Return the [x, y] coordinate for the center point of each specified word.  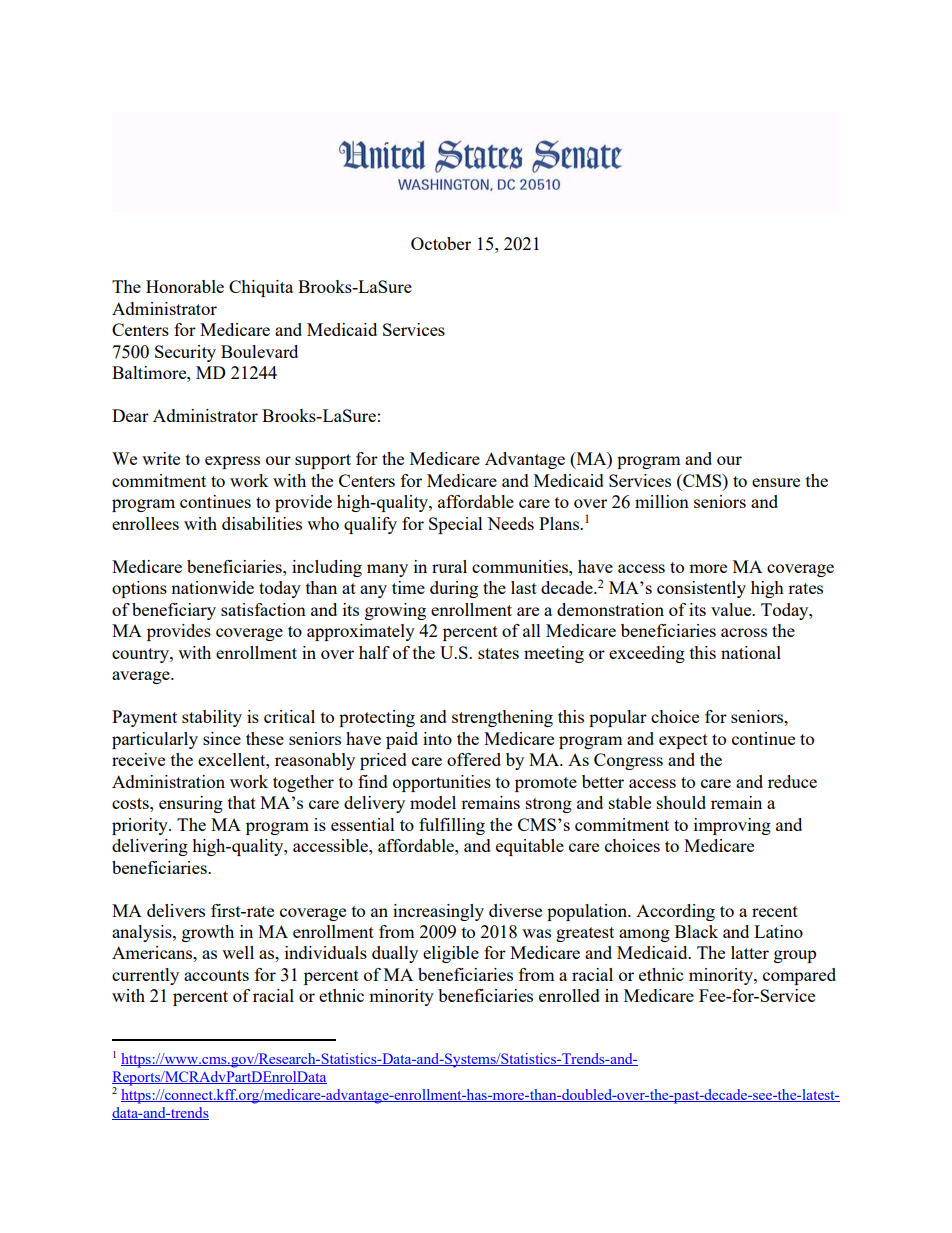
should [681, 802]
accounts [216, 975]
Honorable [185, 286]
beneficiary [174, 611]
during [454, 589]
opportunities [442, 783]
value [732, 609]
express [232, 462]
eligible [451, 954]
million [662, 501]
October [441, 243]
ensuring [191, 804]
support [323, 461]
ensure [776, 482]
